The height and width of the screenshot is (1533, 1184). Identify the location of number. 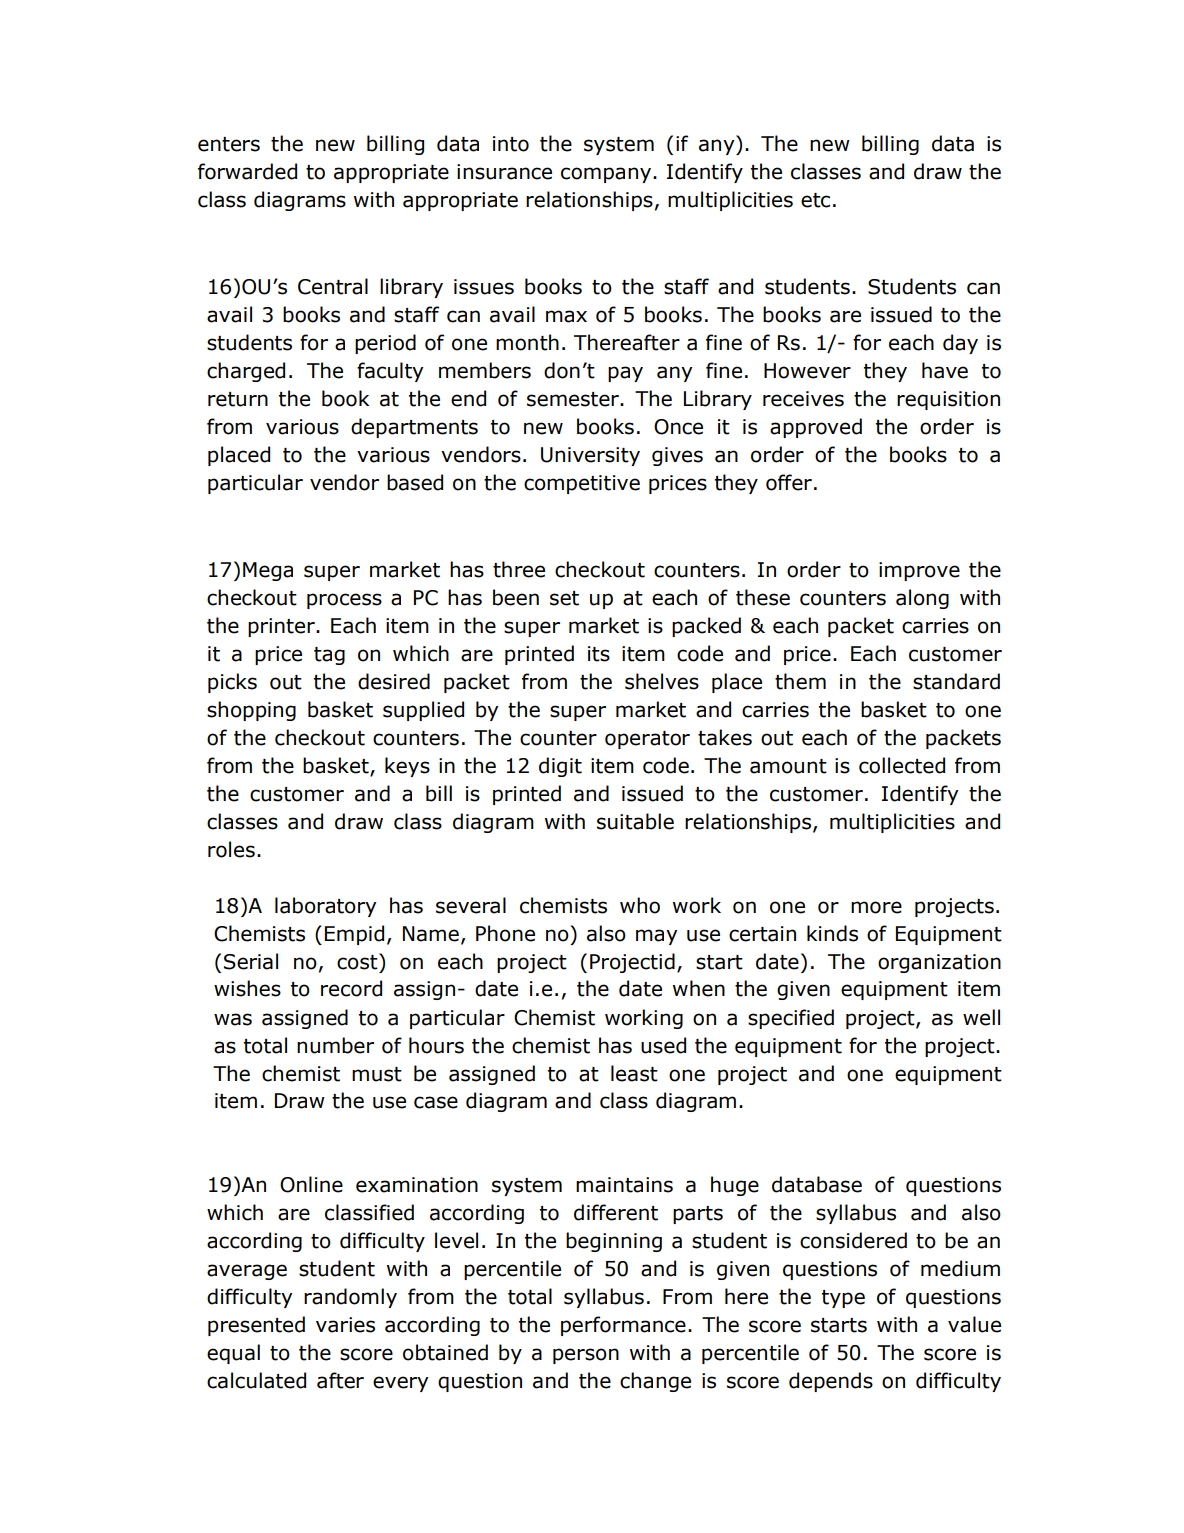
(335, 1045).
